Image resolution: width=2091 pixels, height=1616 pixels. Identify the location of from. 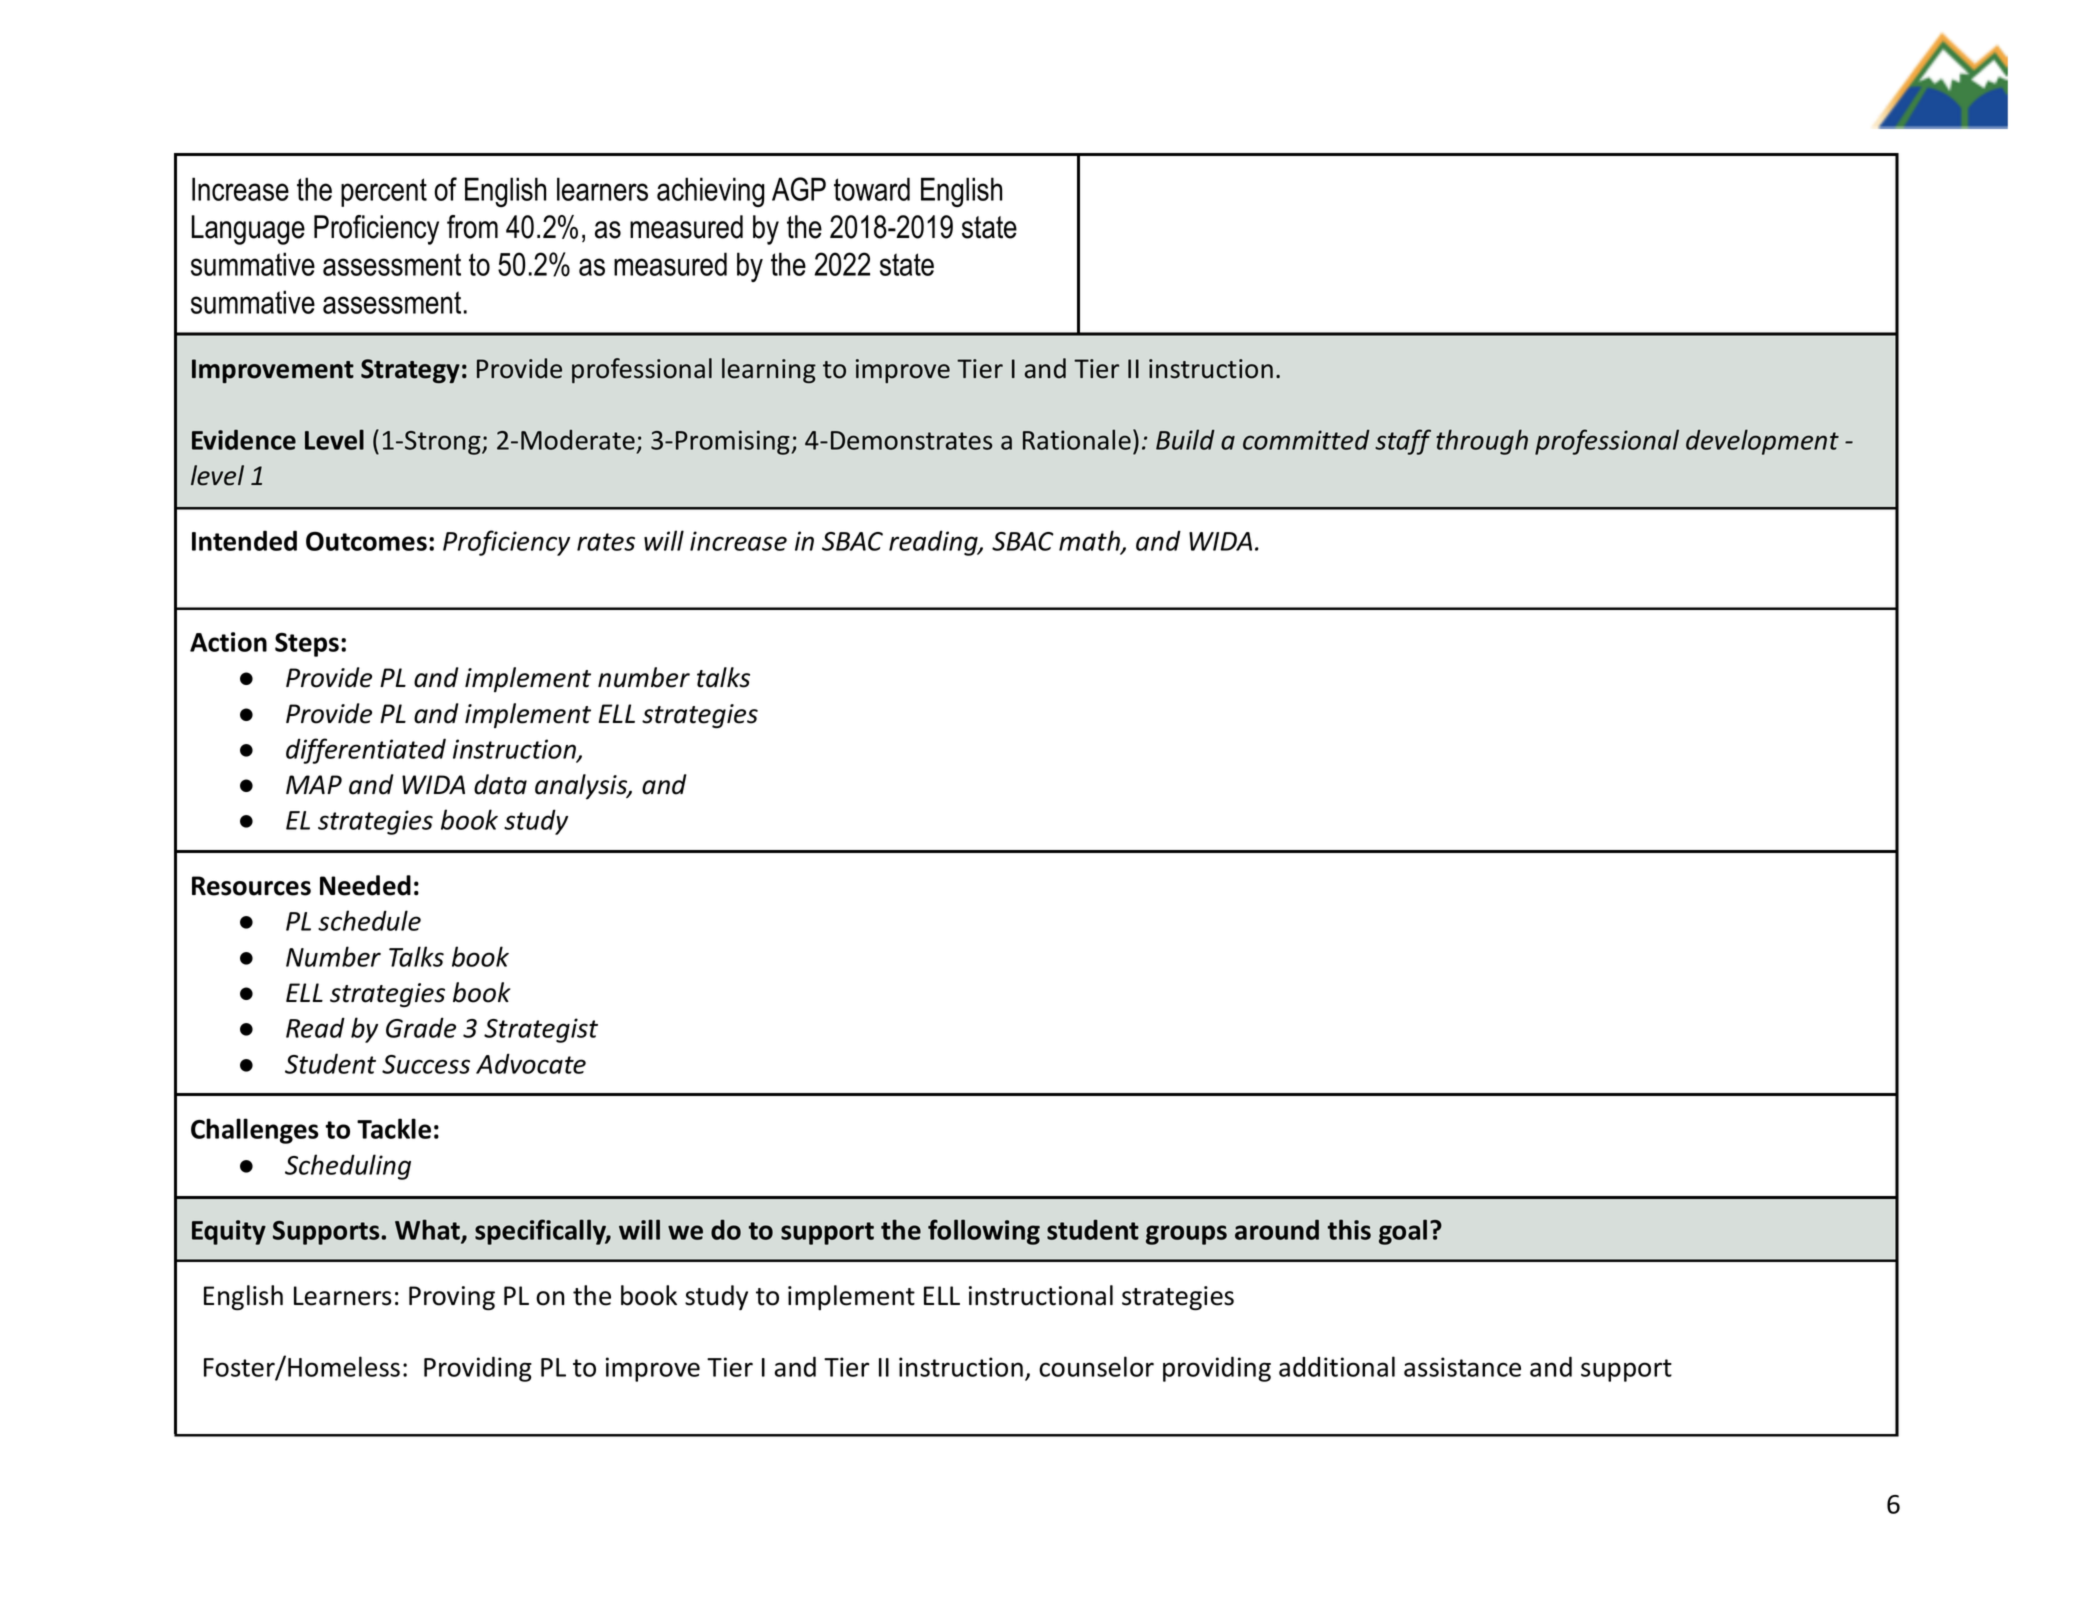
(472, 227).
